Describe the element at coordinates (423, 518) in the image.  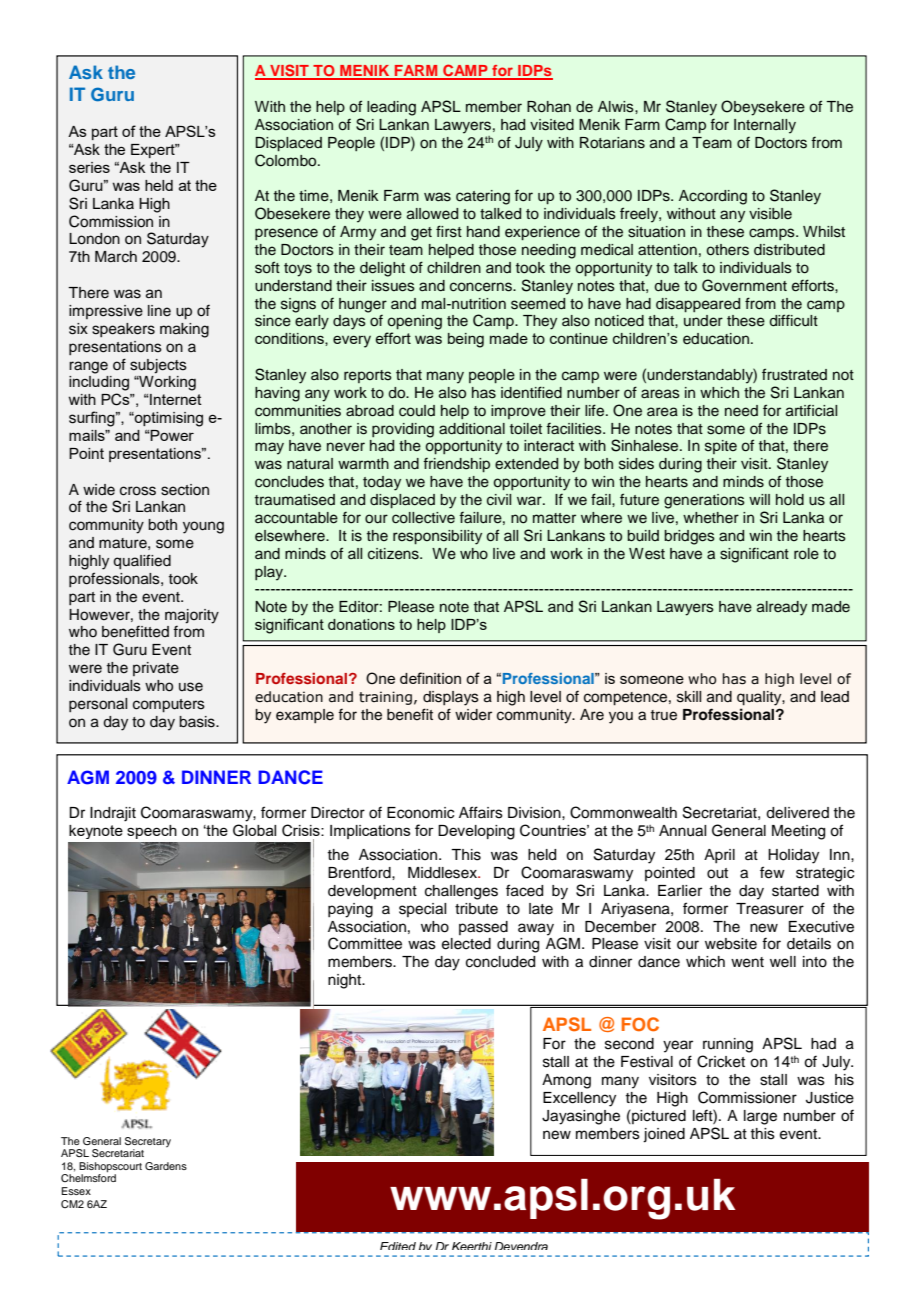
I see `collective` at that location.
